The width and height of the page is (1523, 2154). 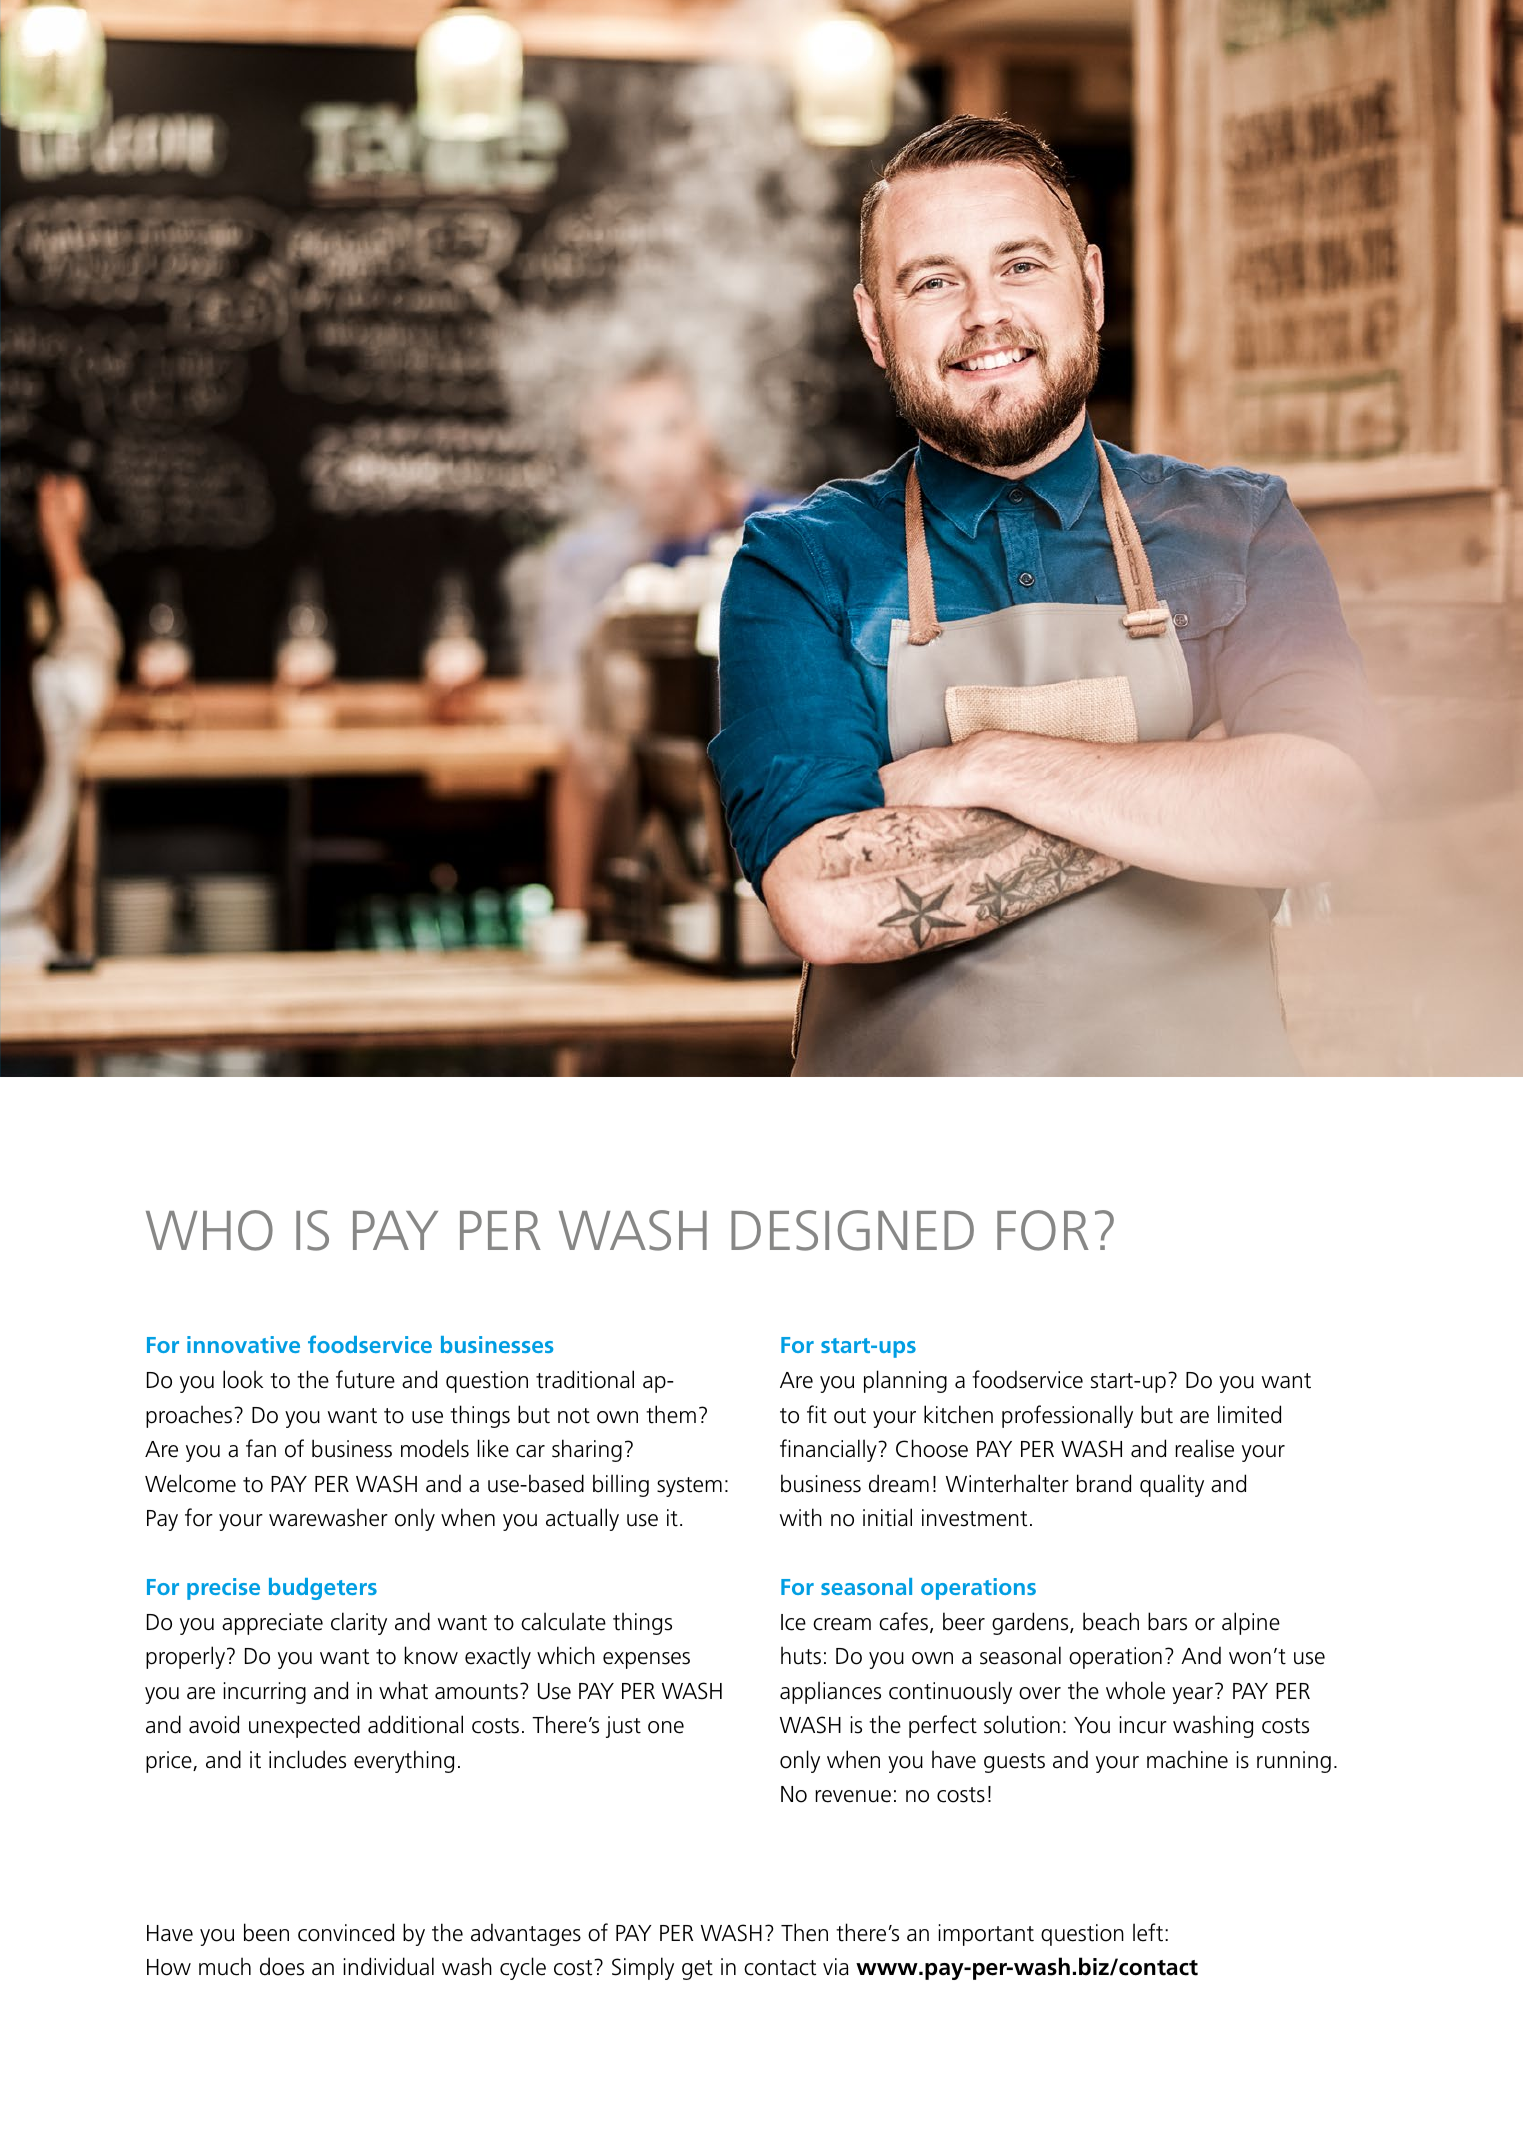 What do you see at coordinates (266, 1932) in the page?
I see `been` at bounding box center [266, 1932].
